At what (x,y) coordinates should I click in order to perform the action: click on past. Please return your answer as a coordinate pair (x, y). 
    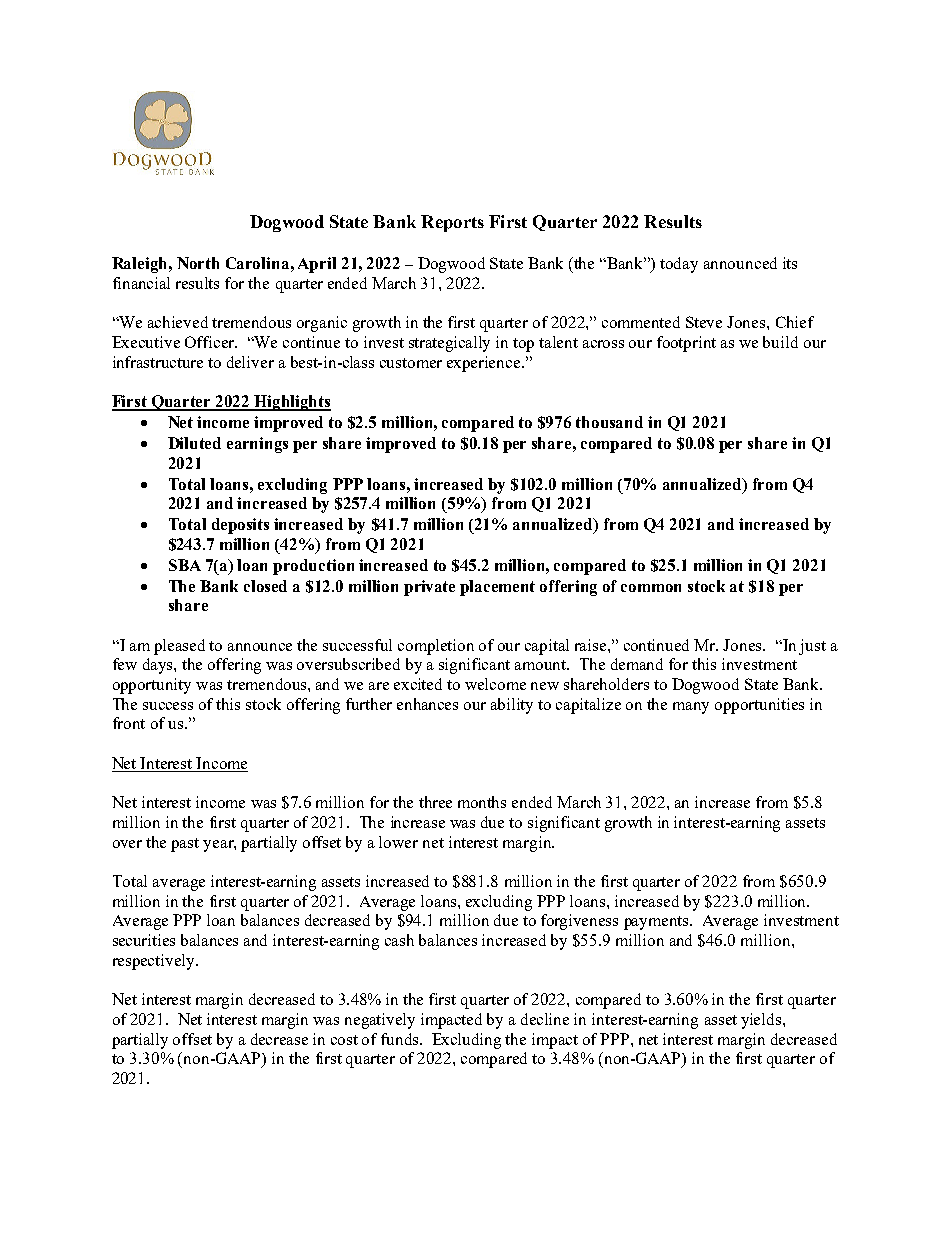
    Looking at the image, I should click on (185, 845).
